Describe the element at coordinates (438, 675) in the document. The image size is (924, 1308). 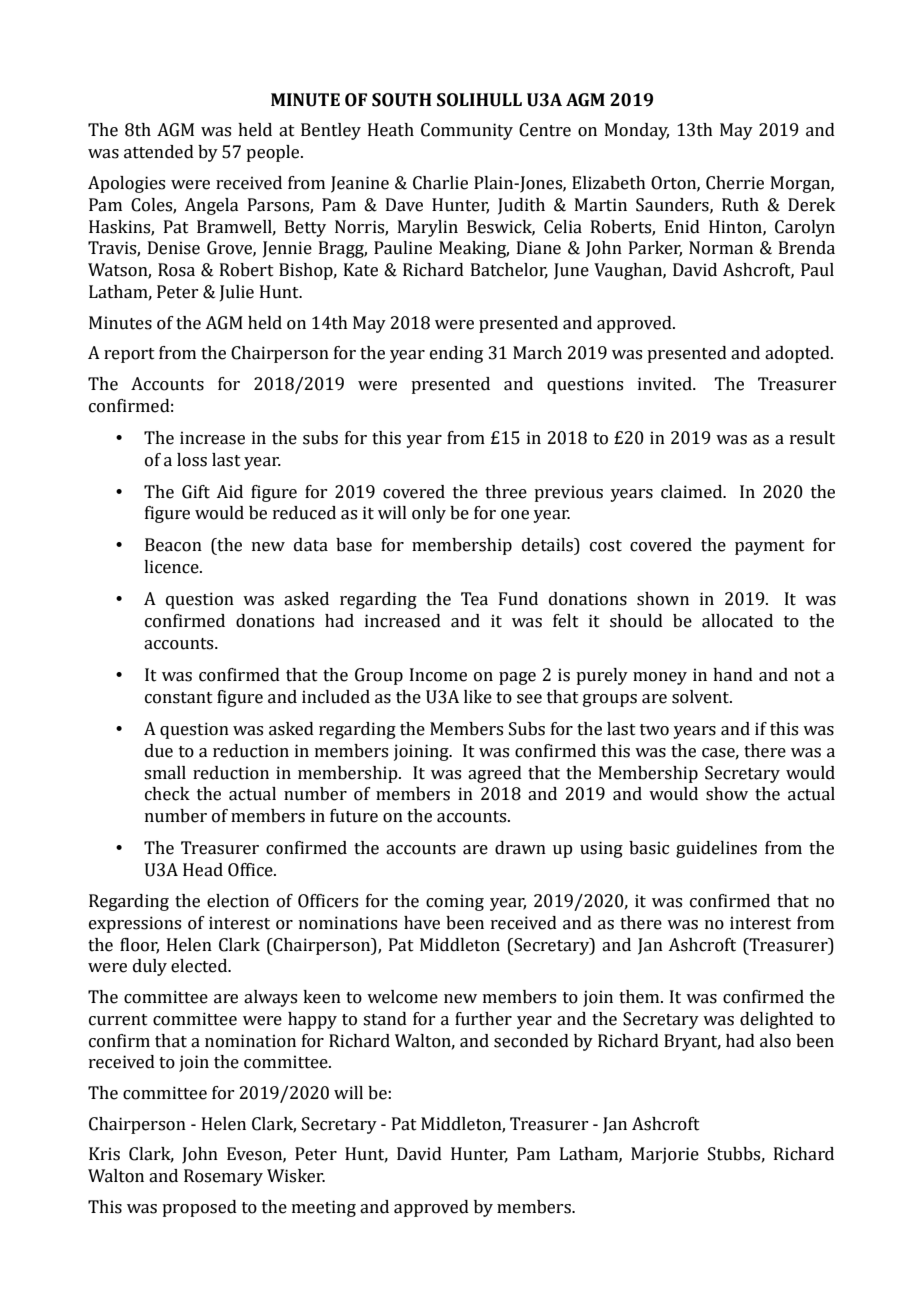
I see `Income` at that location.
